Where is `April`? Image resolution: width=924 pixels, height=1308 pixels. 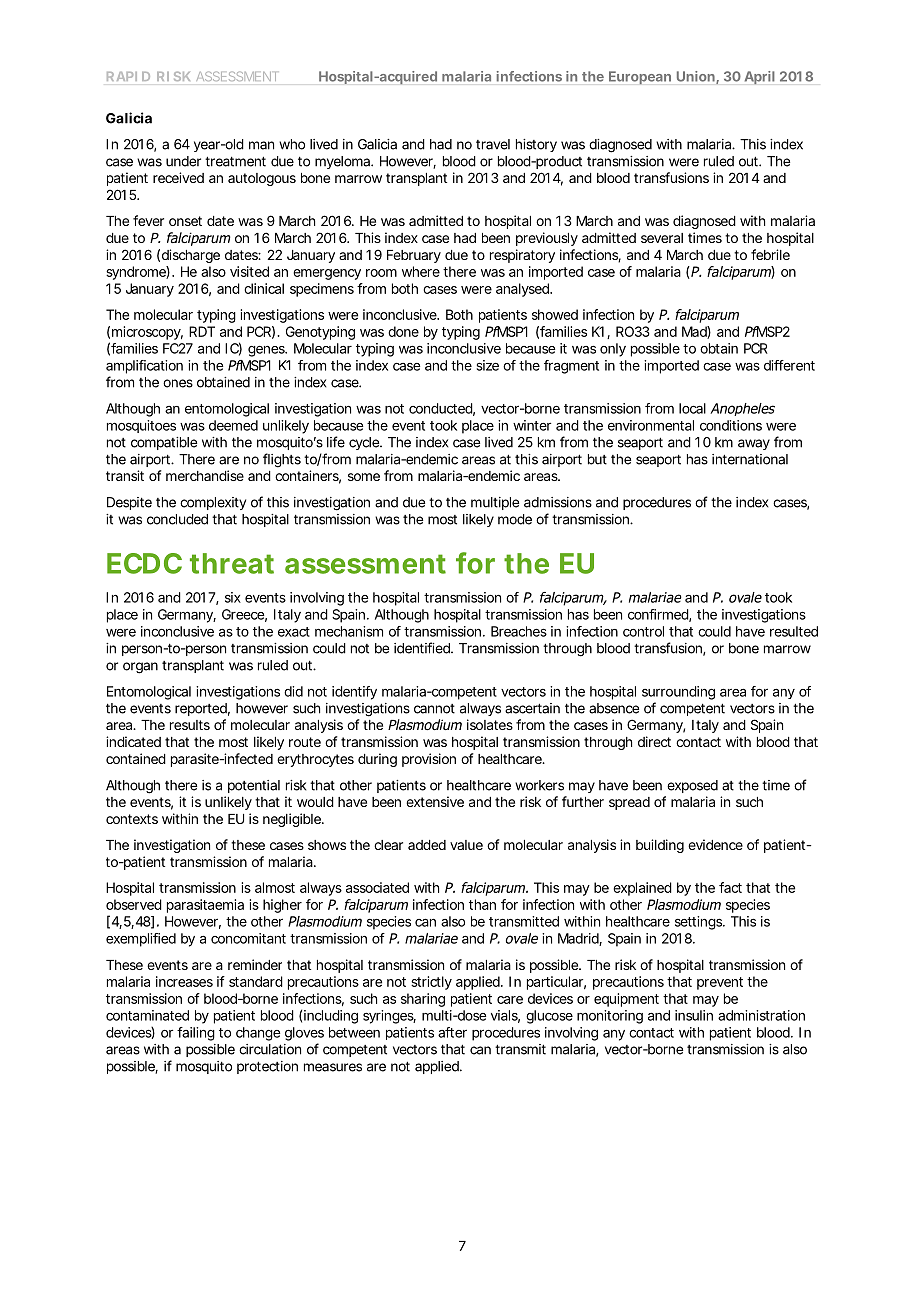 April is located at coordinates (760, 78).
